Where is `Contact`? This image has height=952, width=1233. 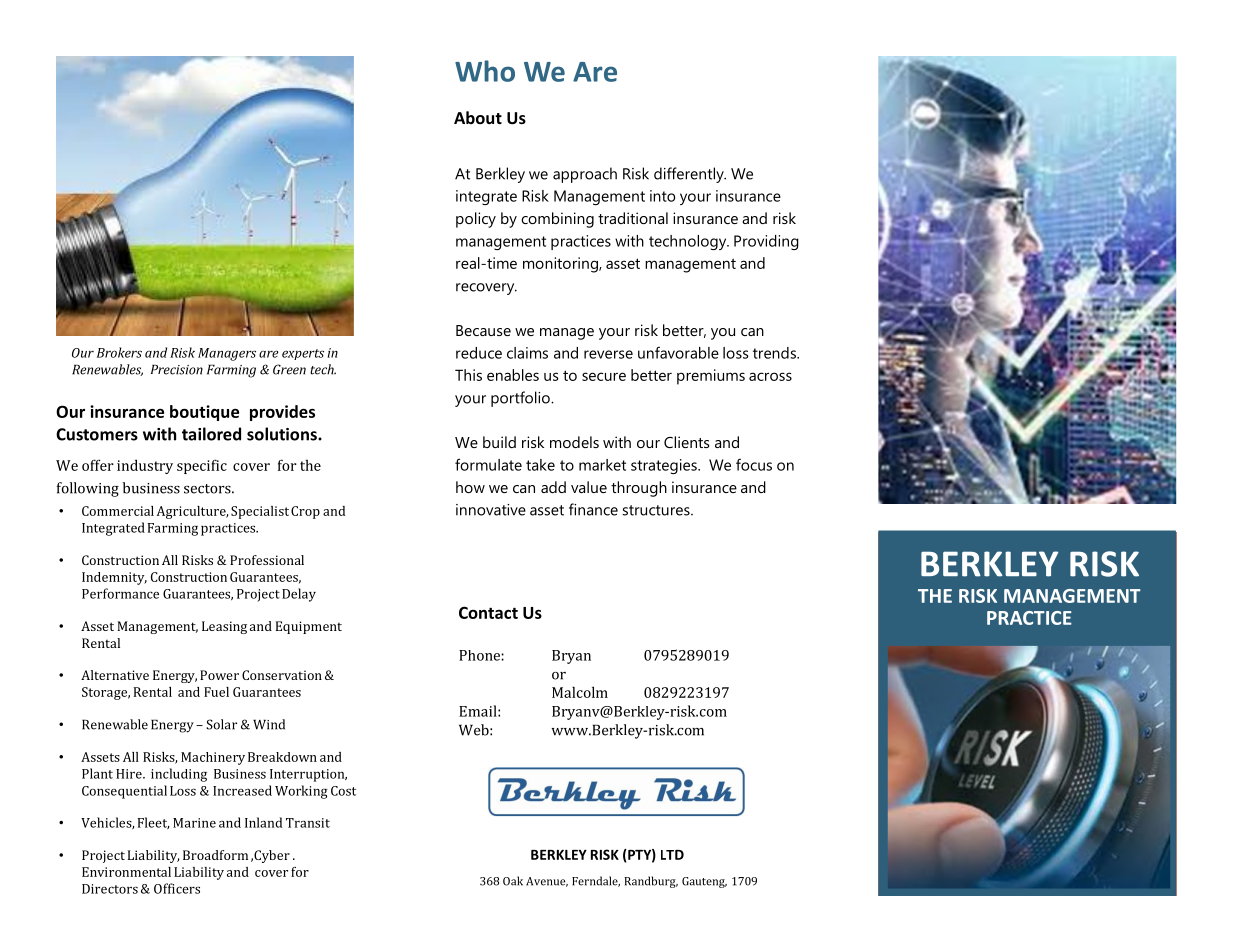 Contact is located at coordinates (488, 612).
